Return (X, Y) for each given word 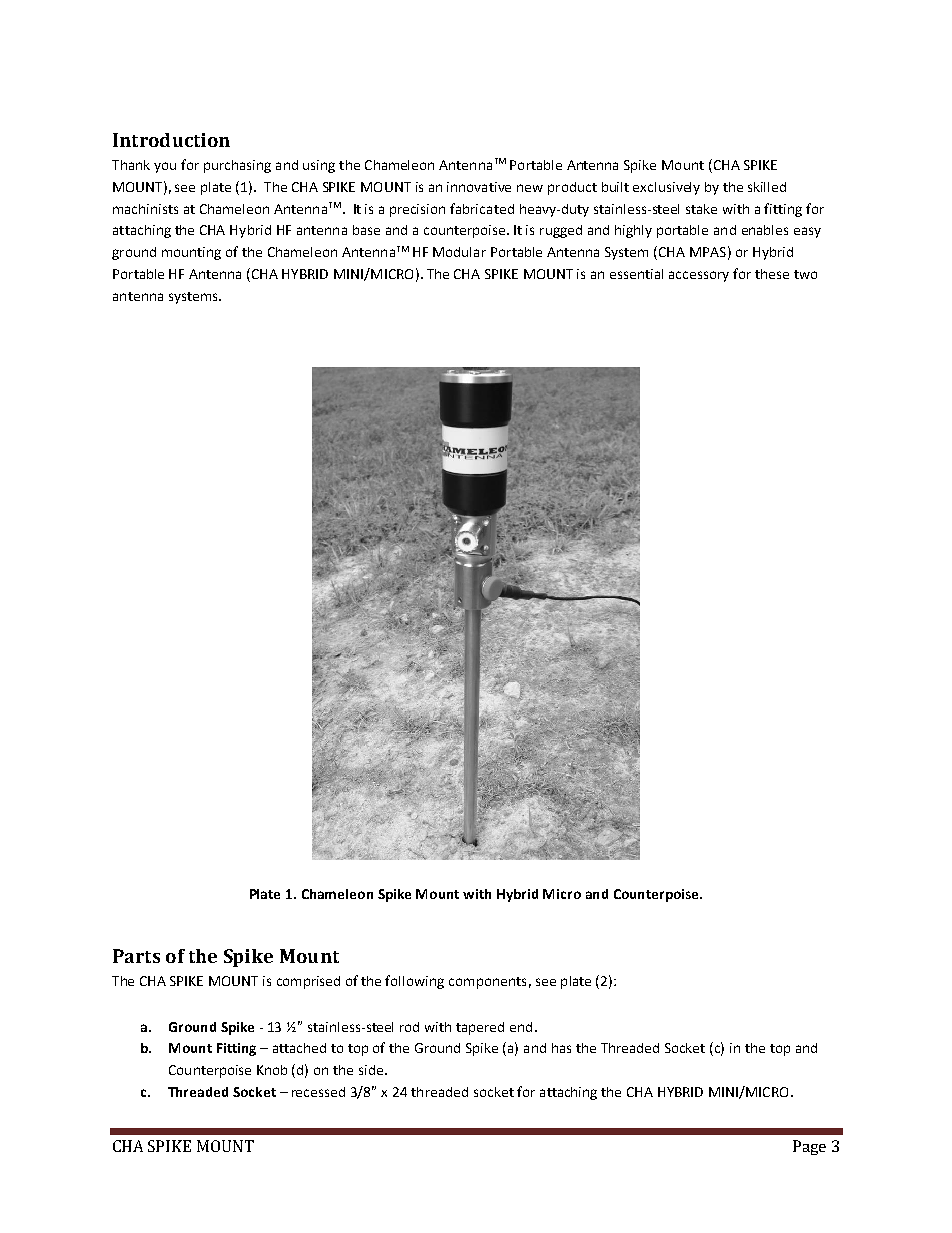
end (521, 1027)
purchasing (237, 166)
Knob (272, 1070)
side (371, 1070)
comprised (308, 982)
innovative (479, 187)
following (414, 982)
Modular (459, 252)
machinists (145, 209)
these (772, 274)
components (487, 983)
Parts (136, 956)
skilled (767, 187)
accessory (699, 276)
